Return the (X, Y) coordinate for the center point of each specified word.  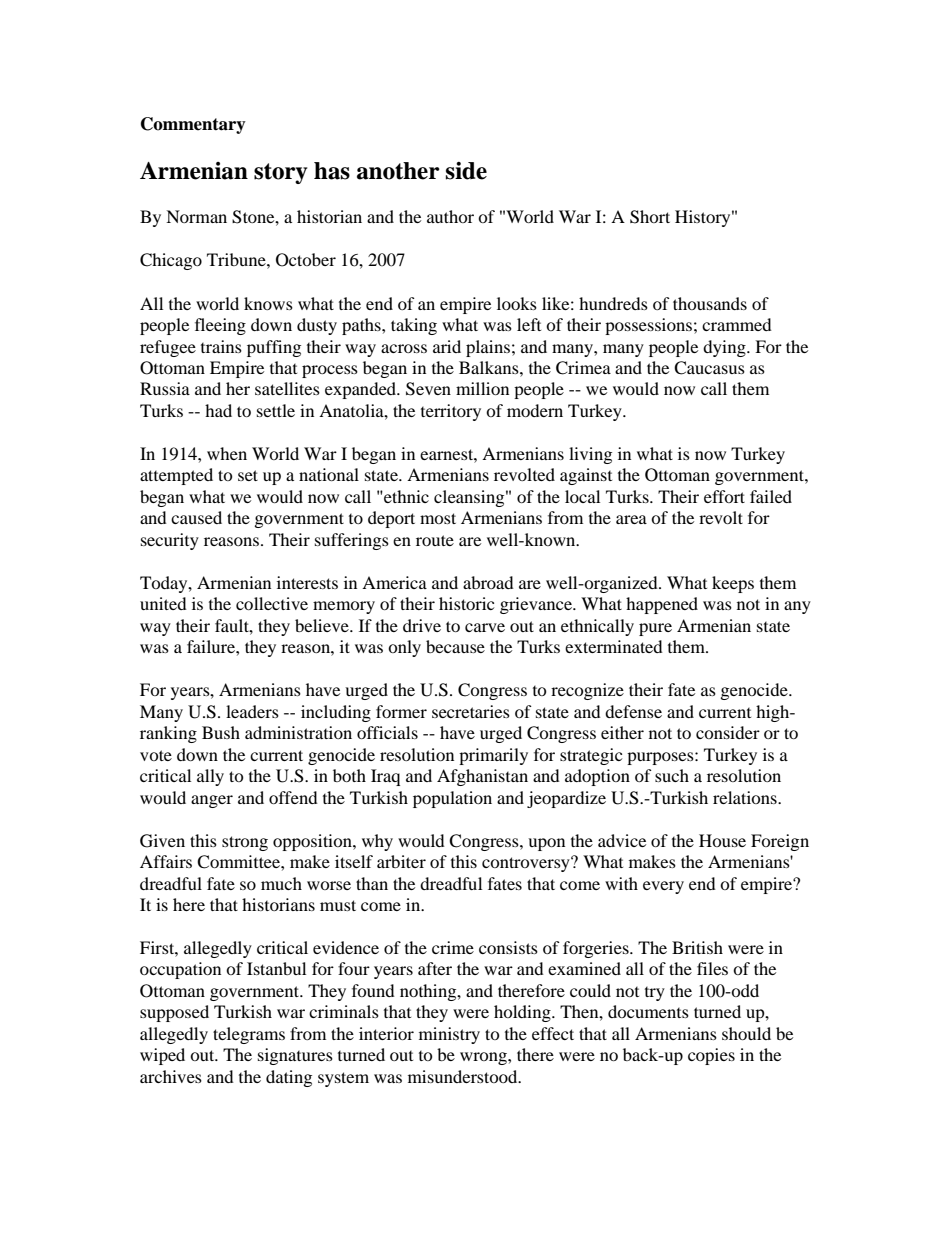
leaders (252, 711)
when (227, 453)
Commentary (193, 125)
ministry (449, 1035)
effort (724, 496)
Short (650, 217)
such (672, 775)
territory (451, 412)
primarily (493, 756)
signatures (295, 1056)
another (398, 171)
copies (711, 1056)
